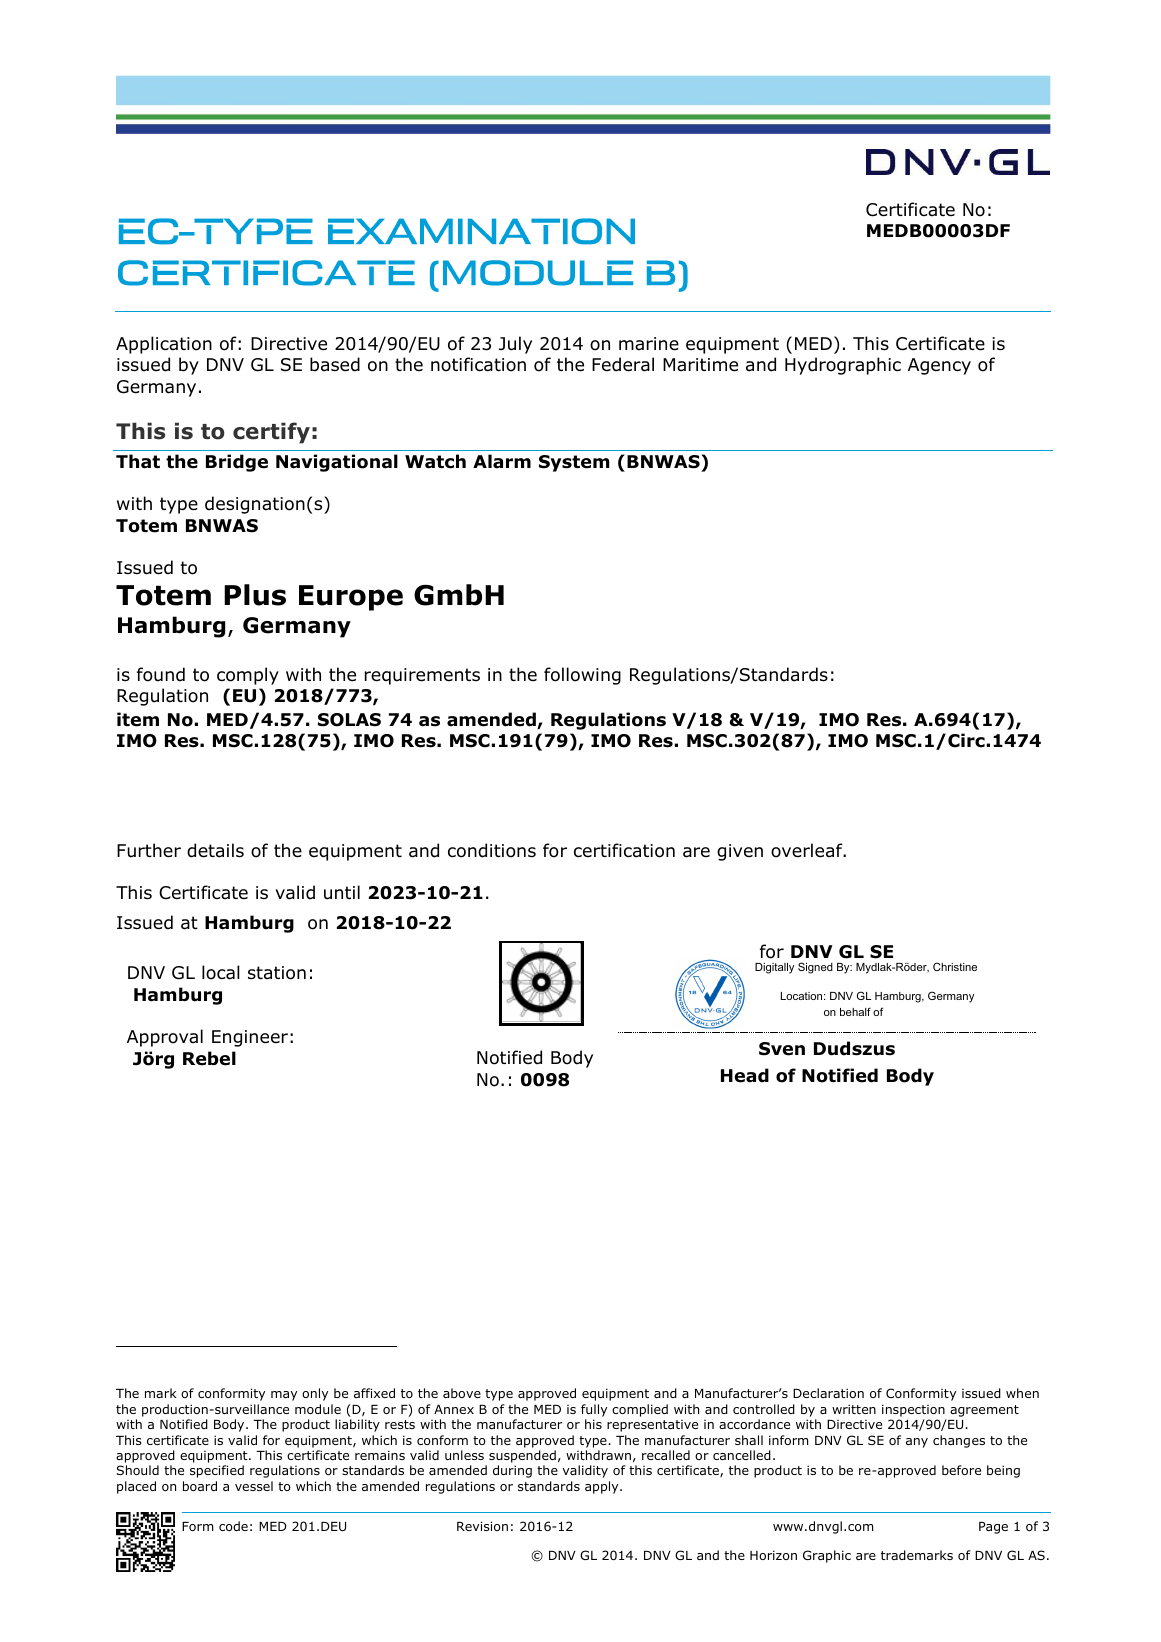 This document has width=1161, height=1642. I want to click on vessel, so click(254, 1486).
